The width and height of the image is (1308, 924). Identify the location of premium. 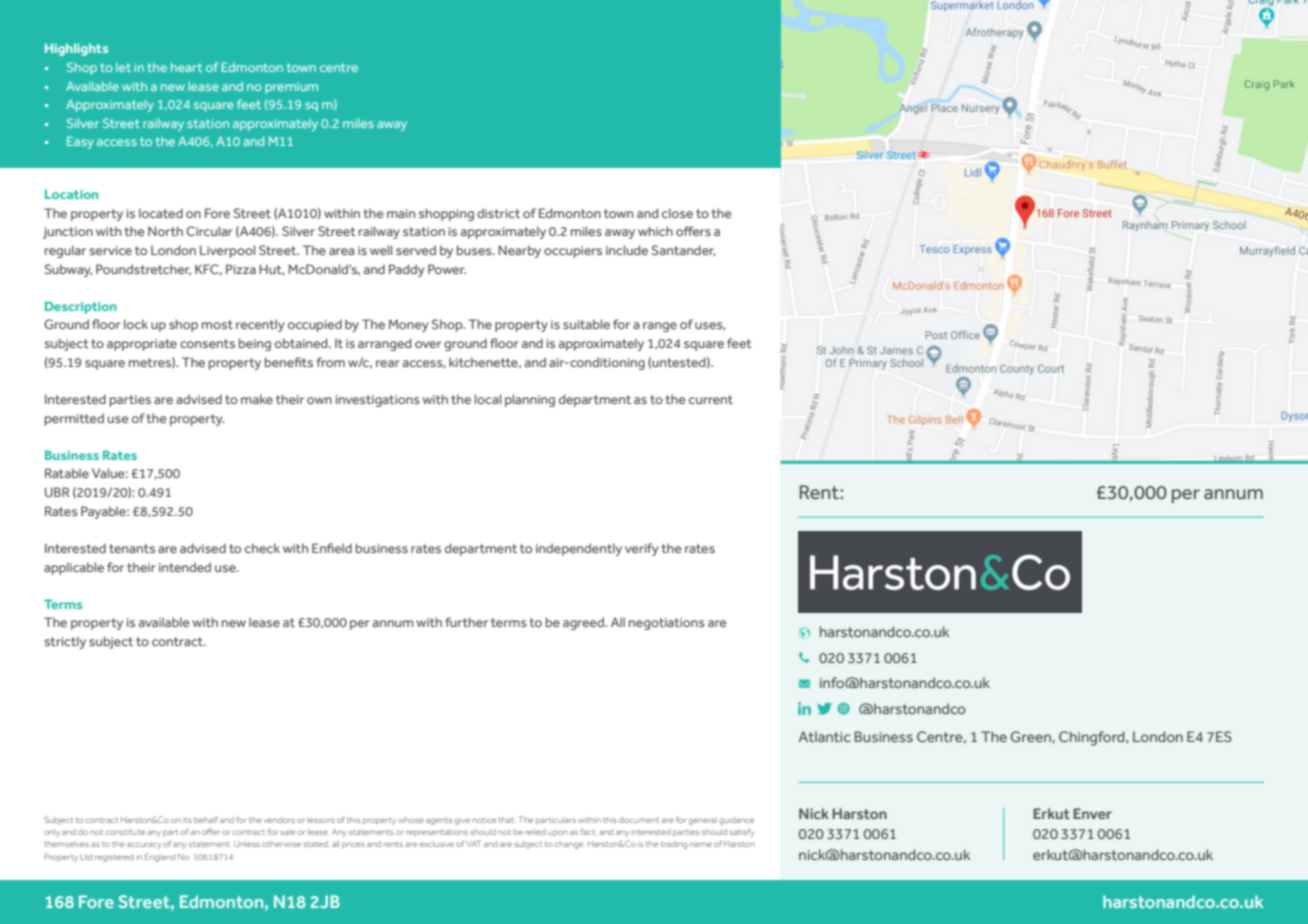
(291, 88).
